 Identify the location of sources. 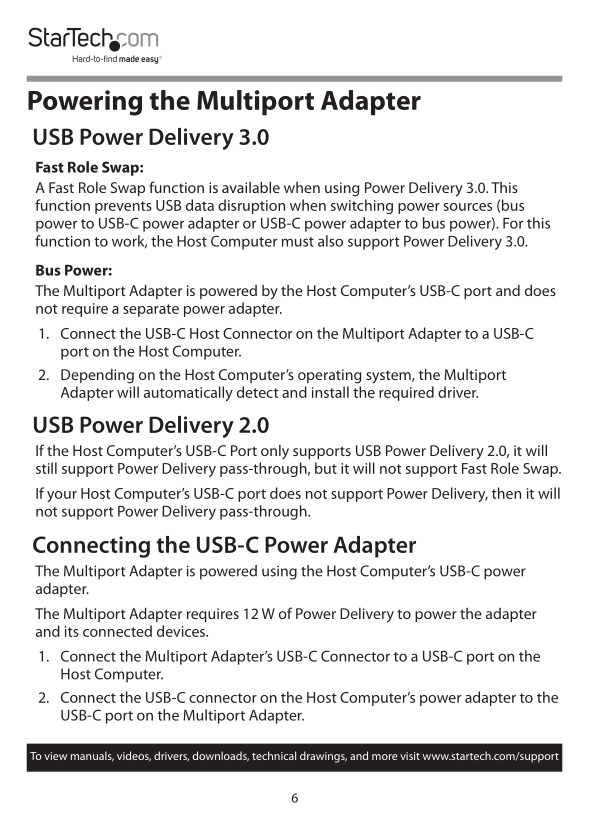
(468, 207).
